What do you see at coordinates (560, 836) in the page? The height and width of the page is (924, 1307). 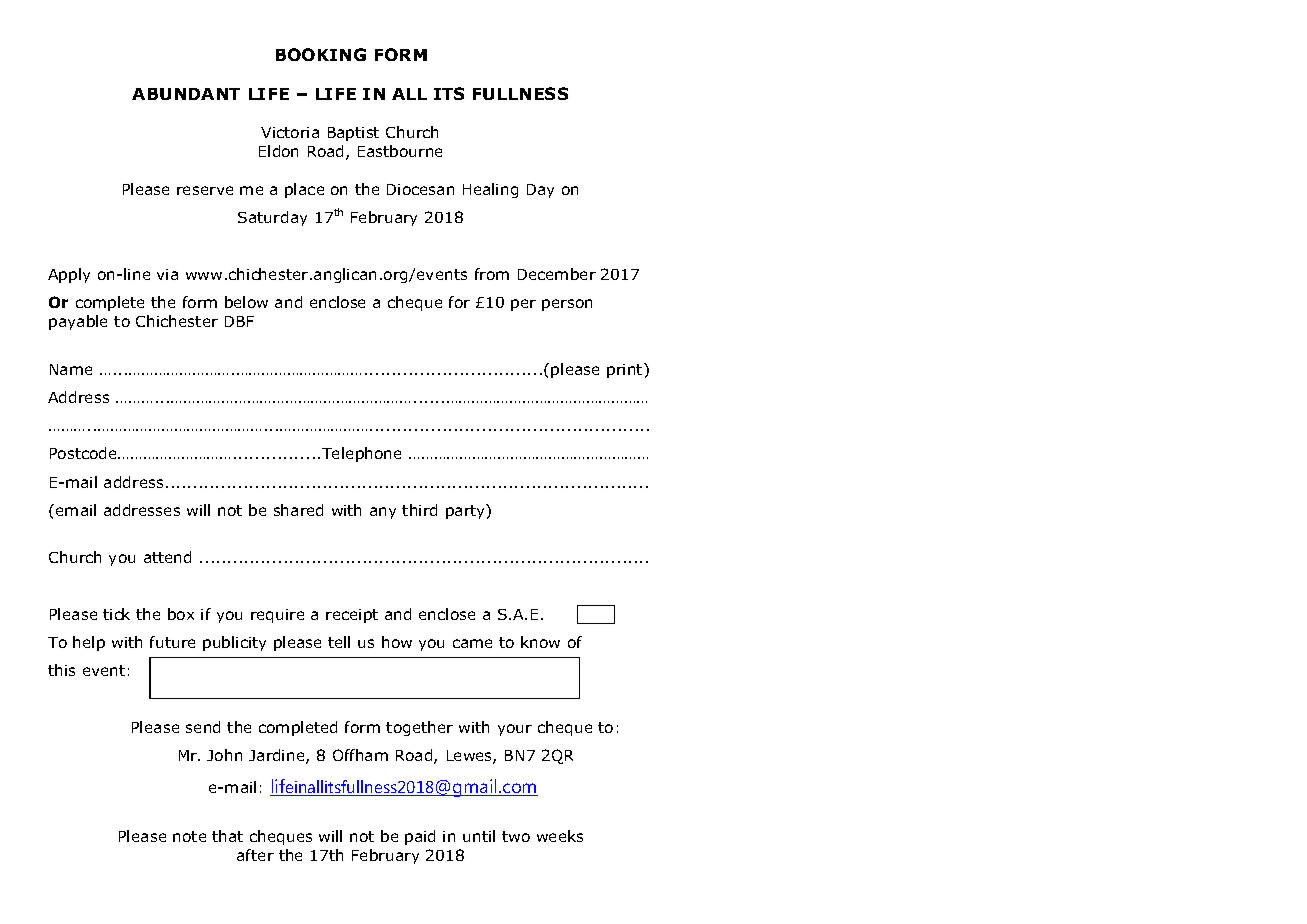 I see `weeks` at bounding box center [560, 836].
